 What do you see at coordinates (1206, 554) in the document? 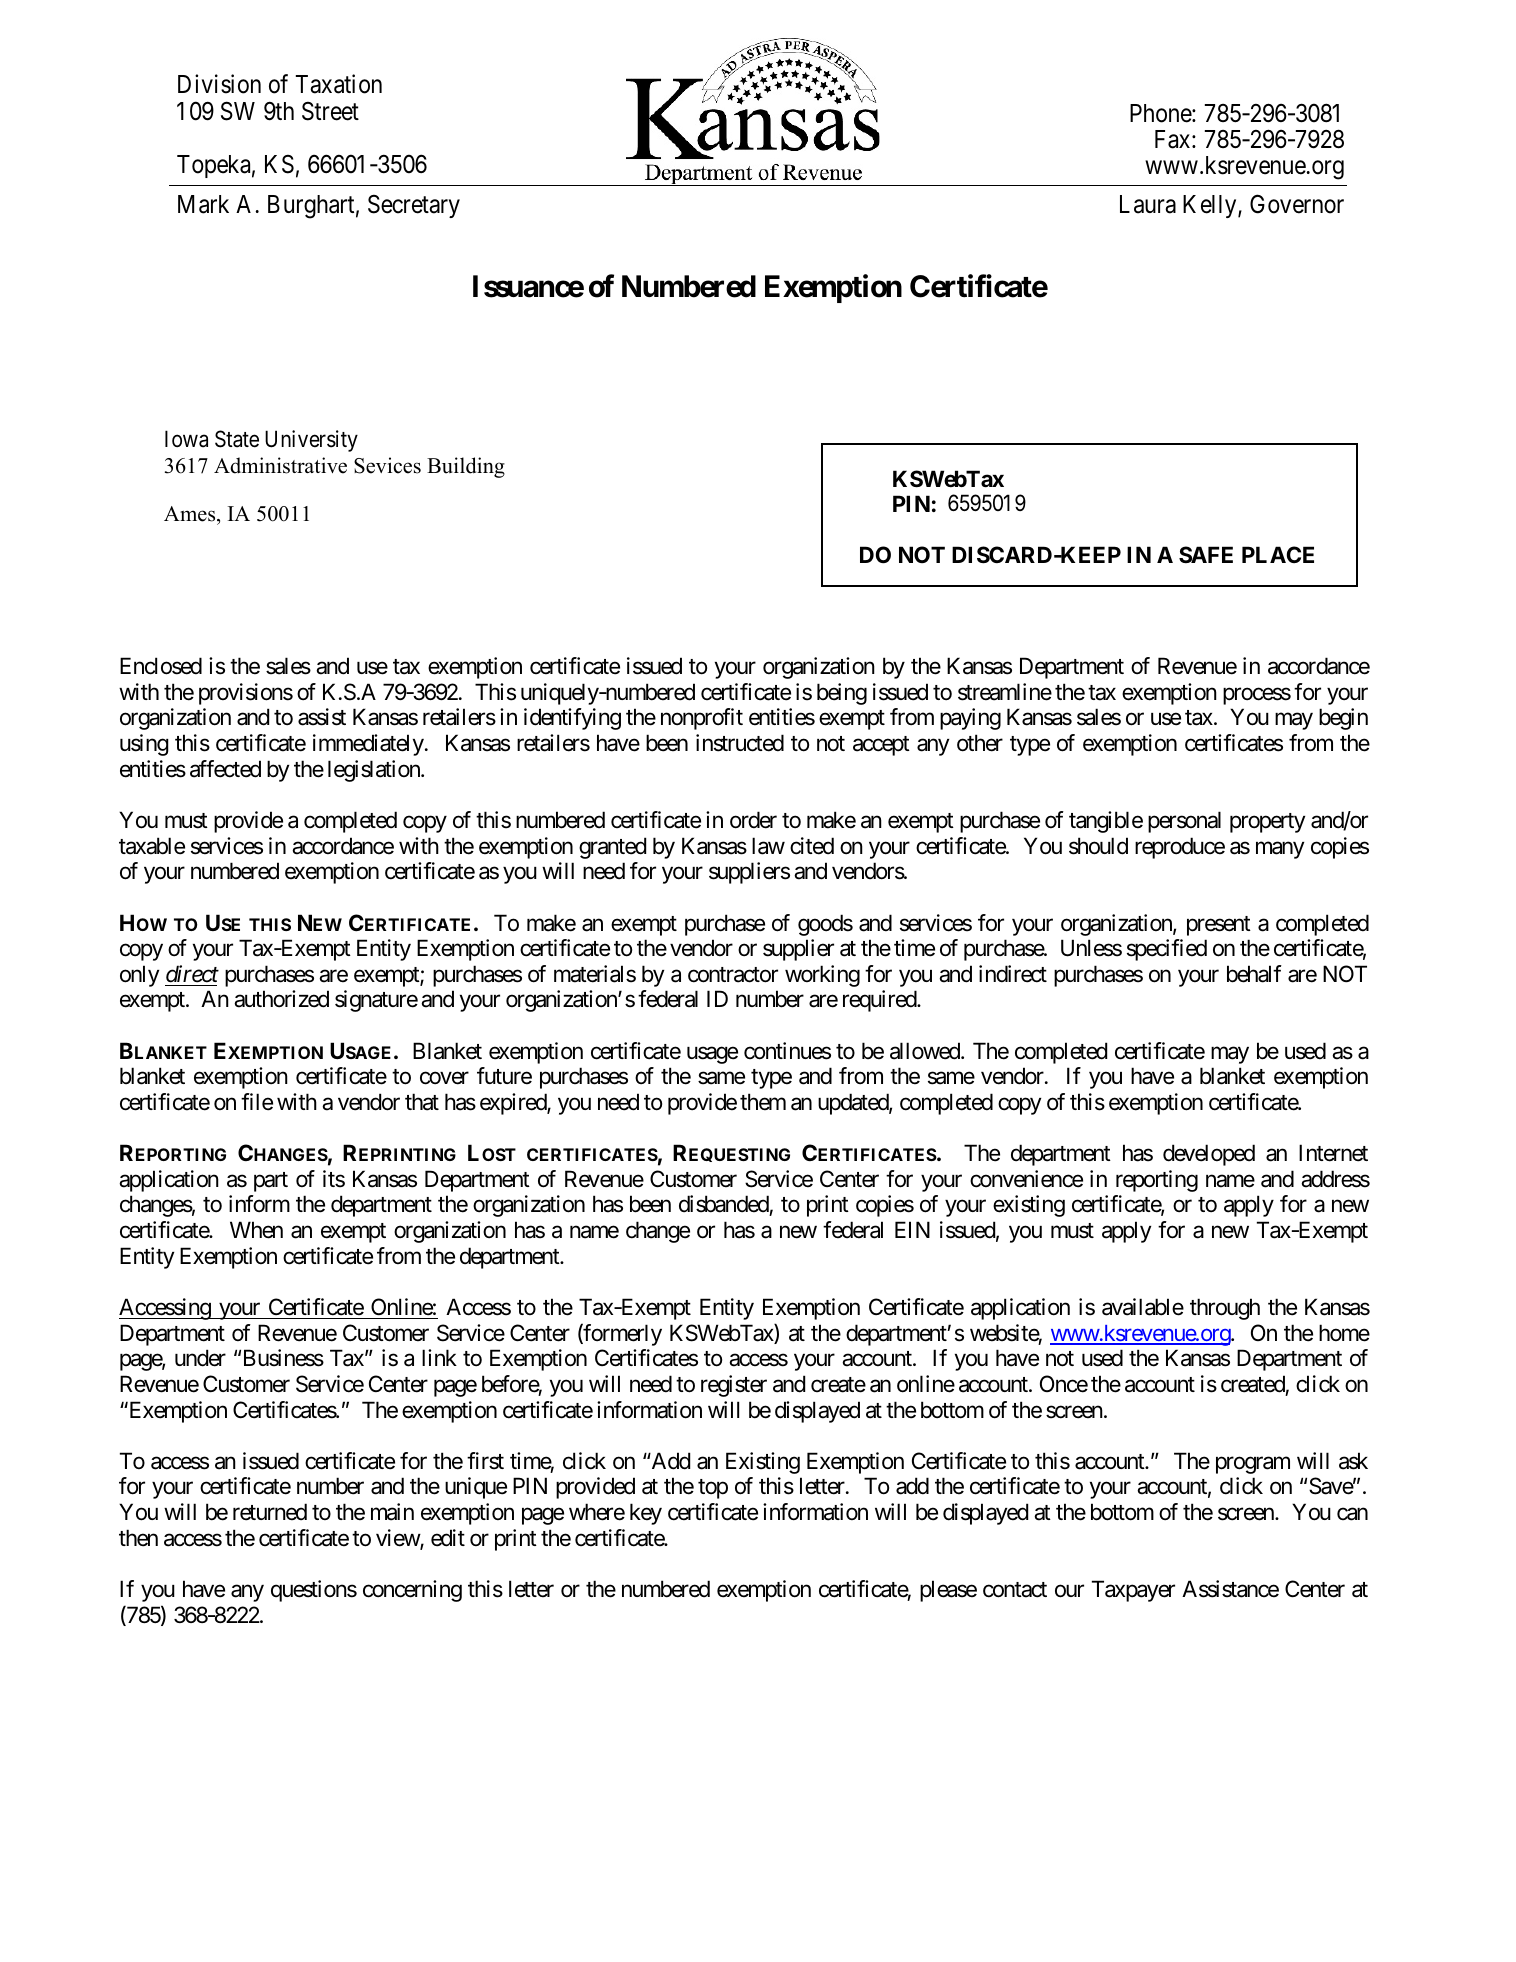
I see `SAFE` at bounding box center [1206, 554].
